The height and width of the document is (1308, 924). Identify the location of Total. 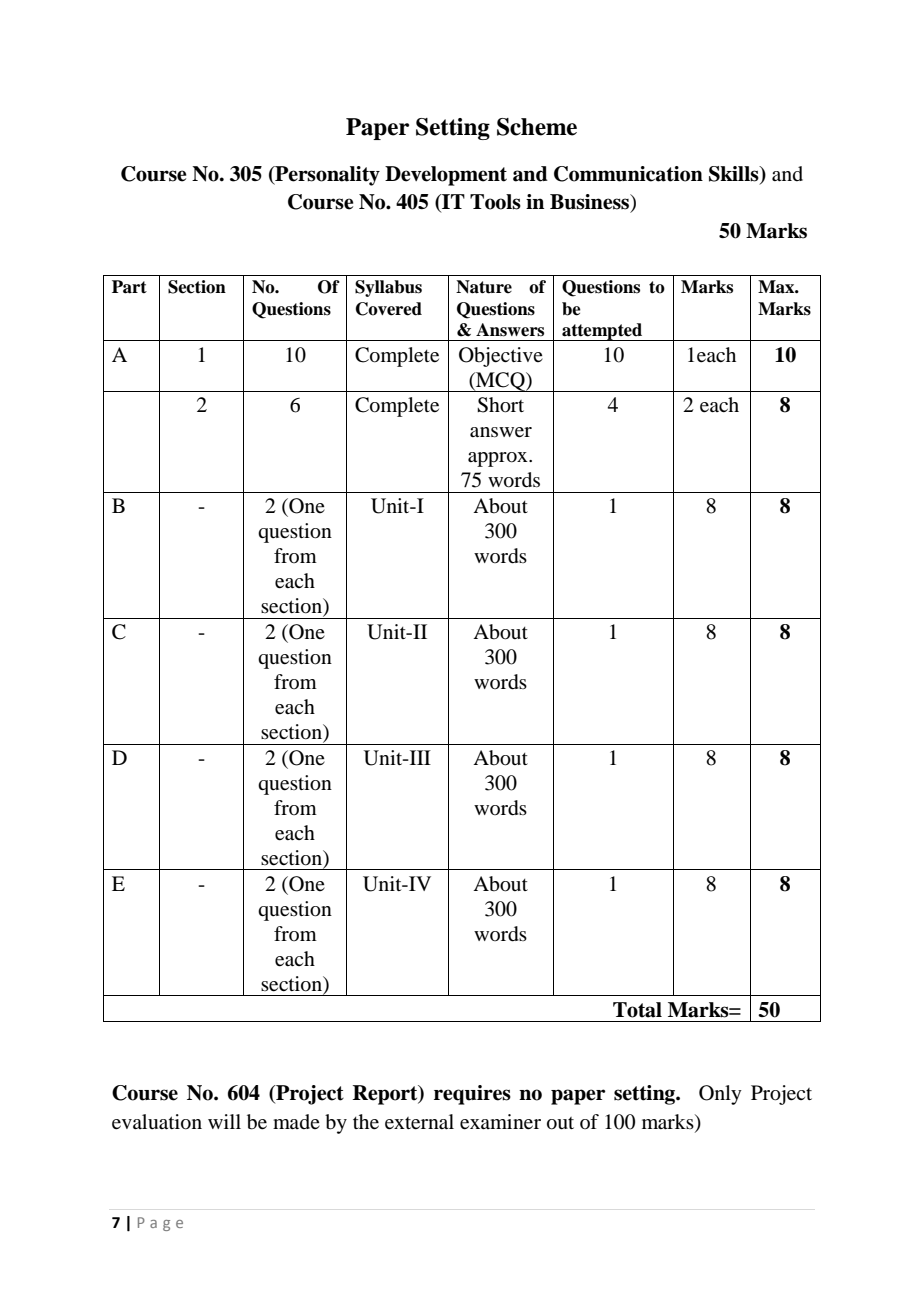
(637, 1010).
